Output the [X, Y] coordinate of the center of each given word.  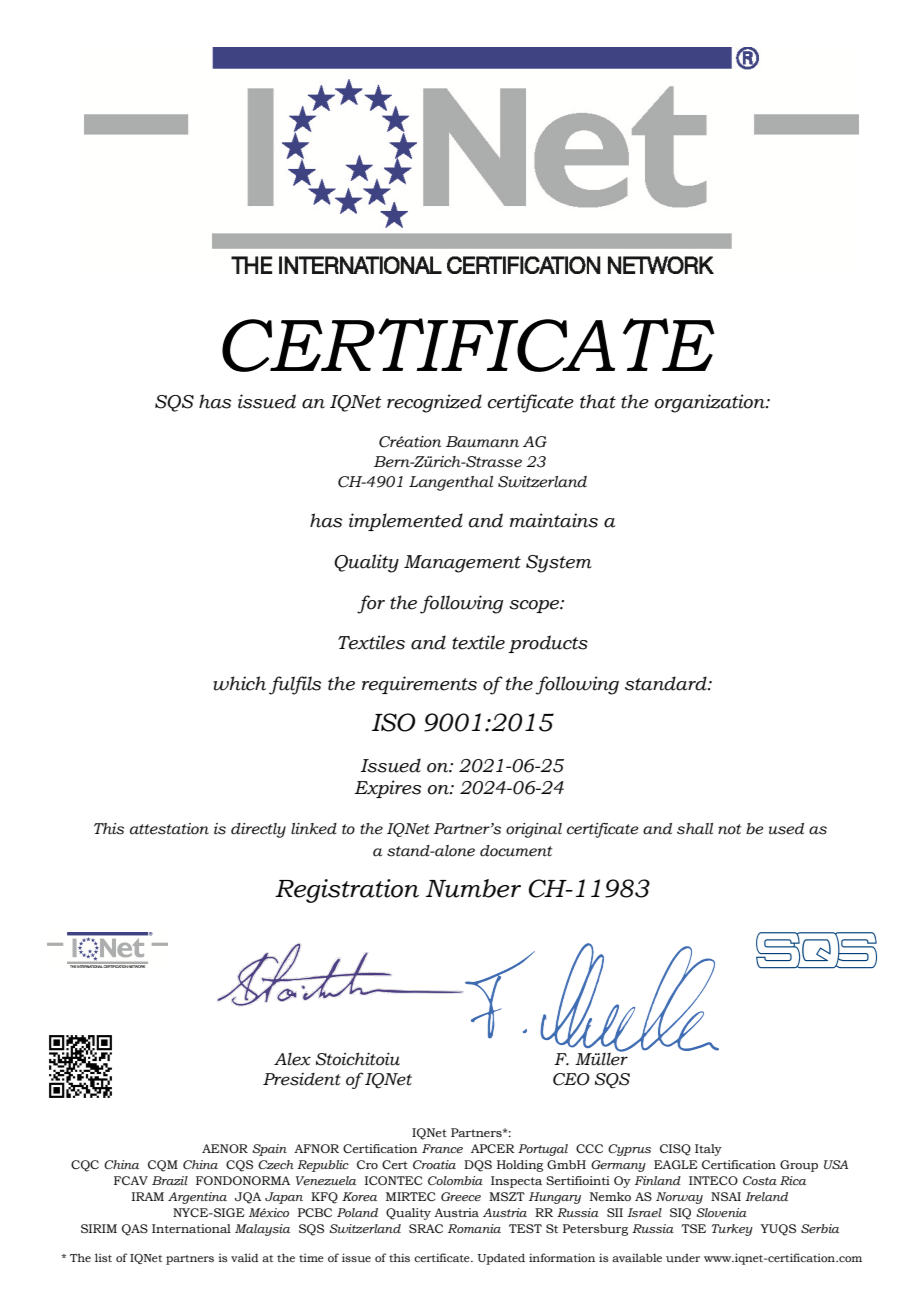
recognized [434, 403]
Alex [292, 1059]
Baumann [482, 442]
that [598, 401]
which [239, 683]
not [729, 829]
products [548, 644]
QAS [135, 1230]
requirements [419, 685]
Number [473, 888]
